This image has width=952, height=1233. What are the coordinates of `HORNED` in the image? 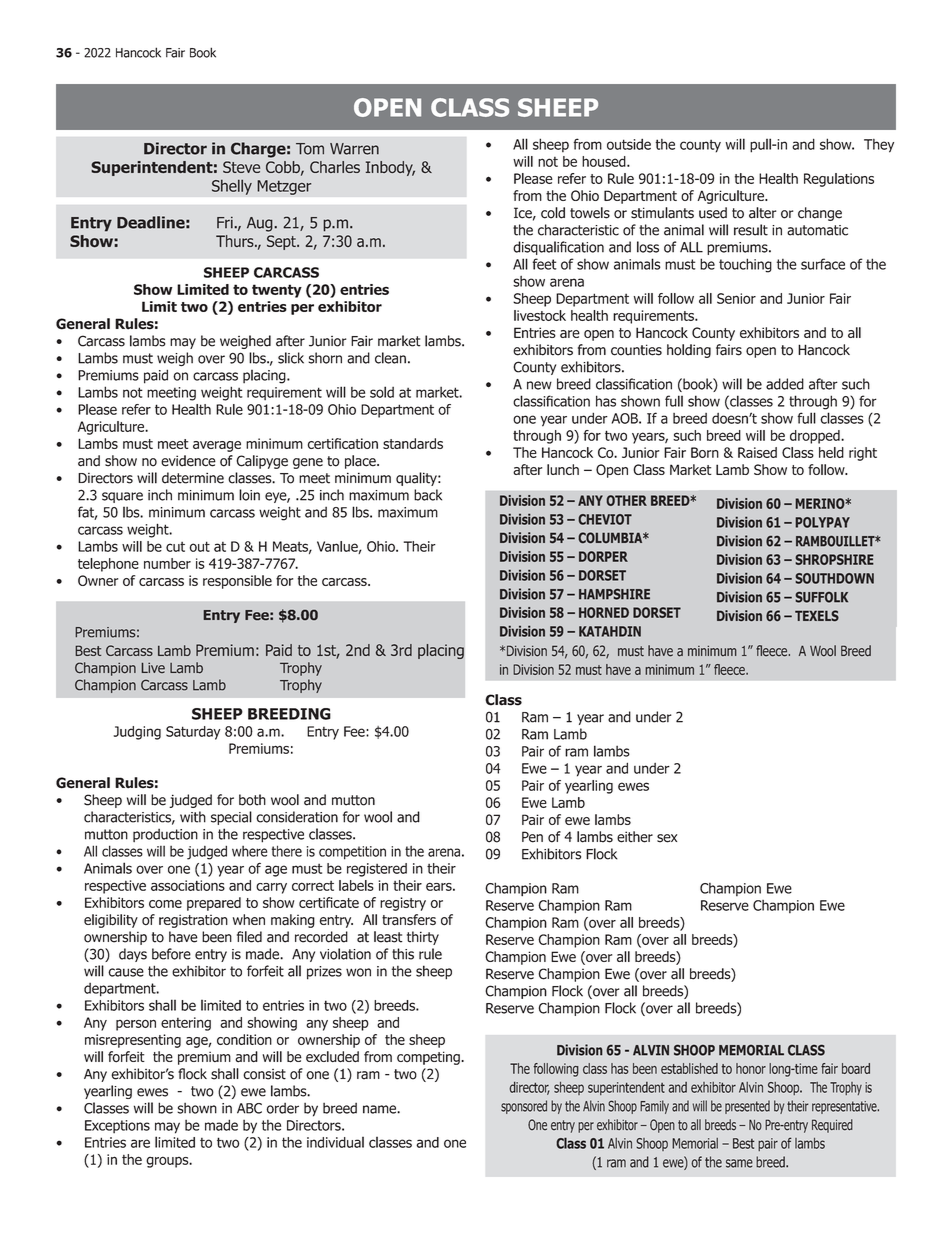 It's located at (604, 612).
